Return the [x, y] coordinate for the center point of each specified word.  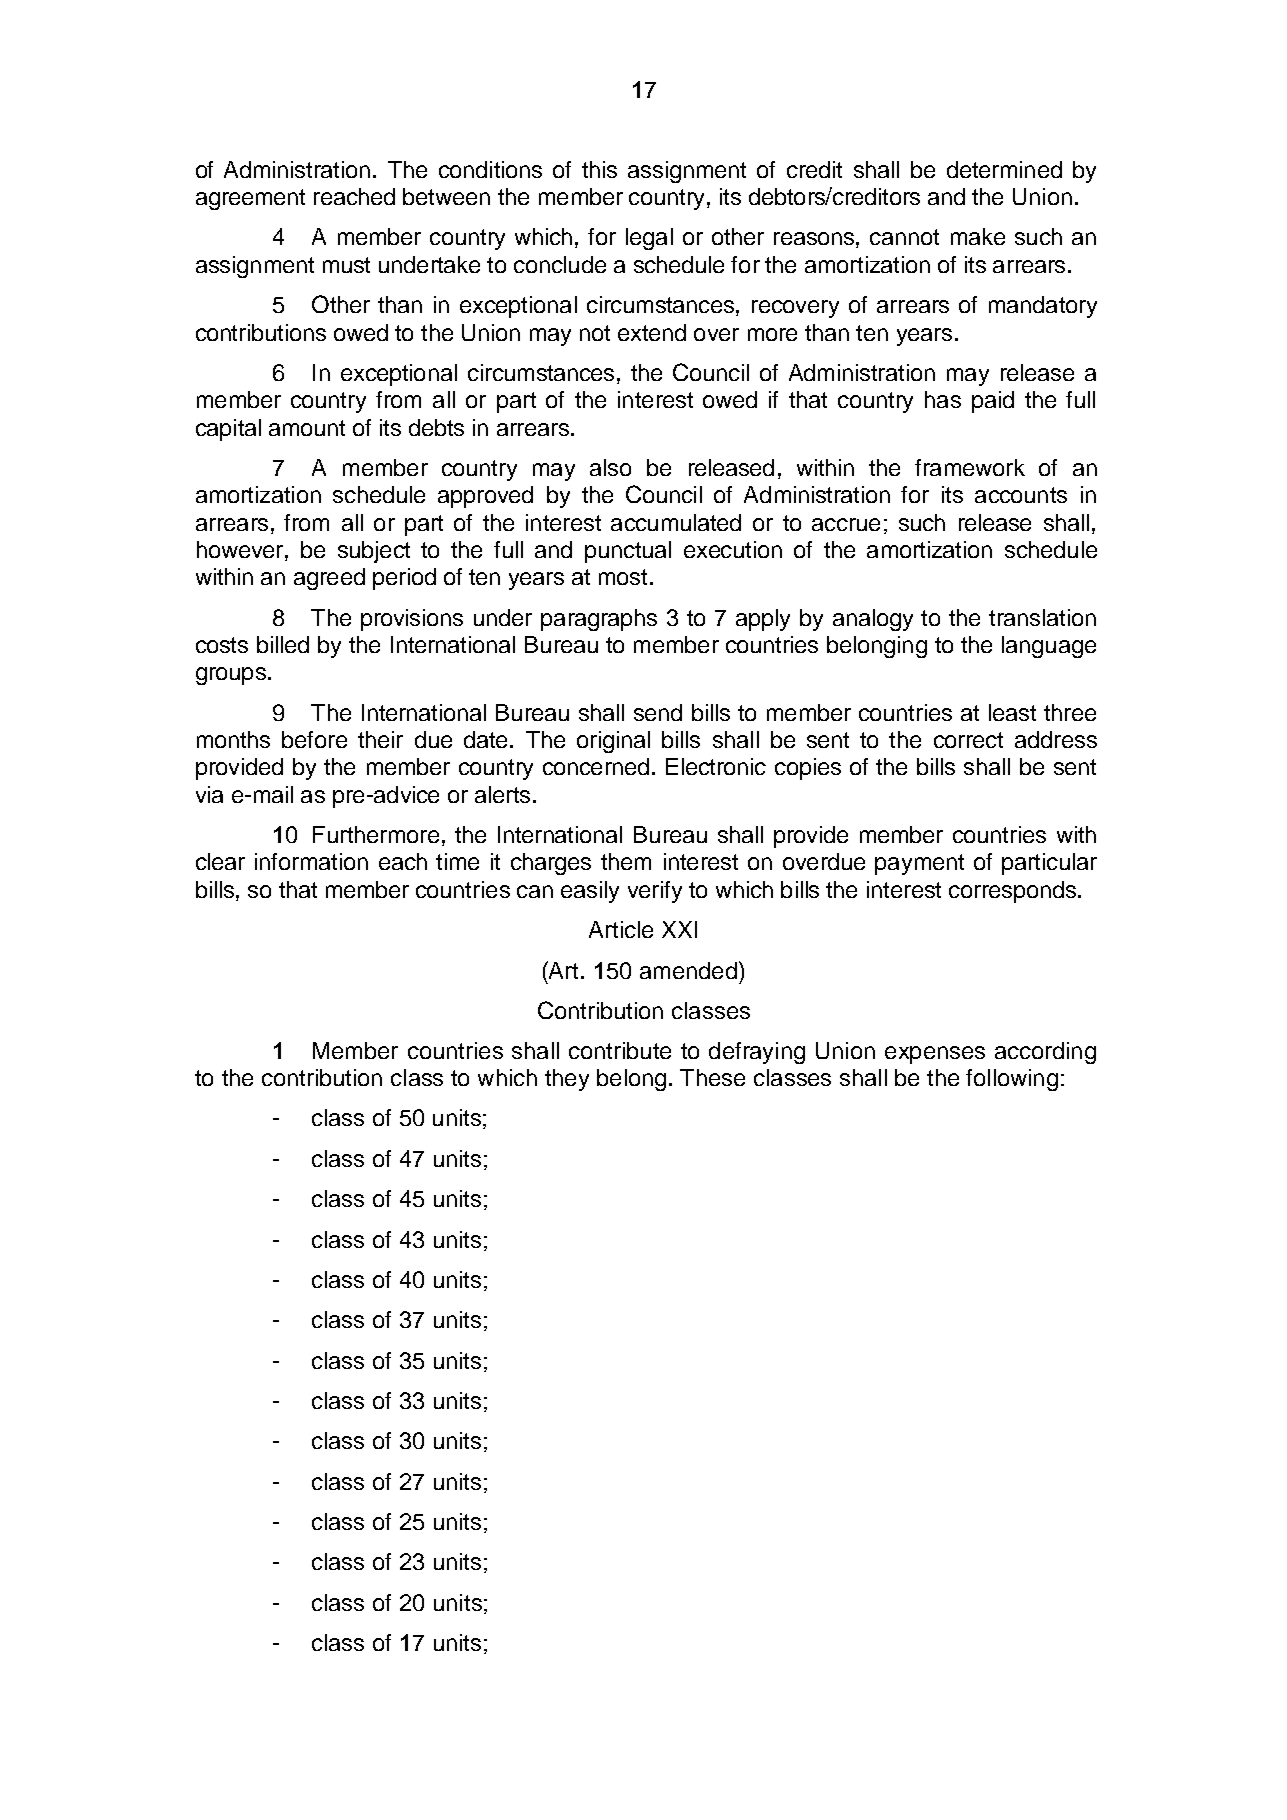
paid [993, 402]
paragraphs [599, 620]
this [599, 169]
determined [1004, 169]
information [311, 861]
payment [919, 864]
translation [1042, 617]
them [626, 861]
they [567, 1080]
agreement [250, 199]
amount [307, 428]
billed [283, 644]
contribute [620, 1050]
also [610, 467]
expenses [935, 1055]
